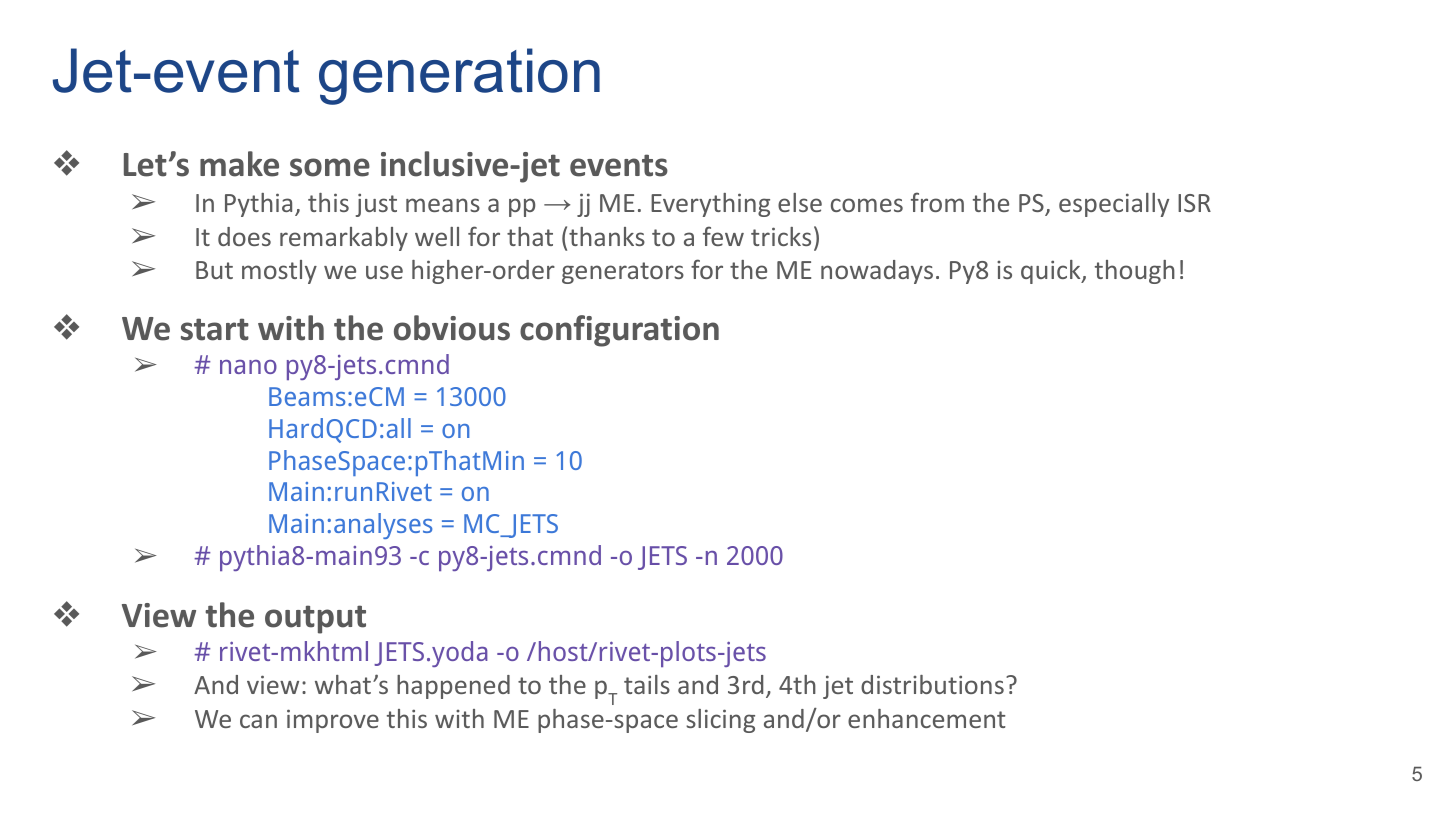 The width and height of the screenshot is (1456, 819). Describe the element at coordinates (1052, 272) in the screenshot. I see `quick` at that location.
